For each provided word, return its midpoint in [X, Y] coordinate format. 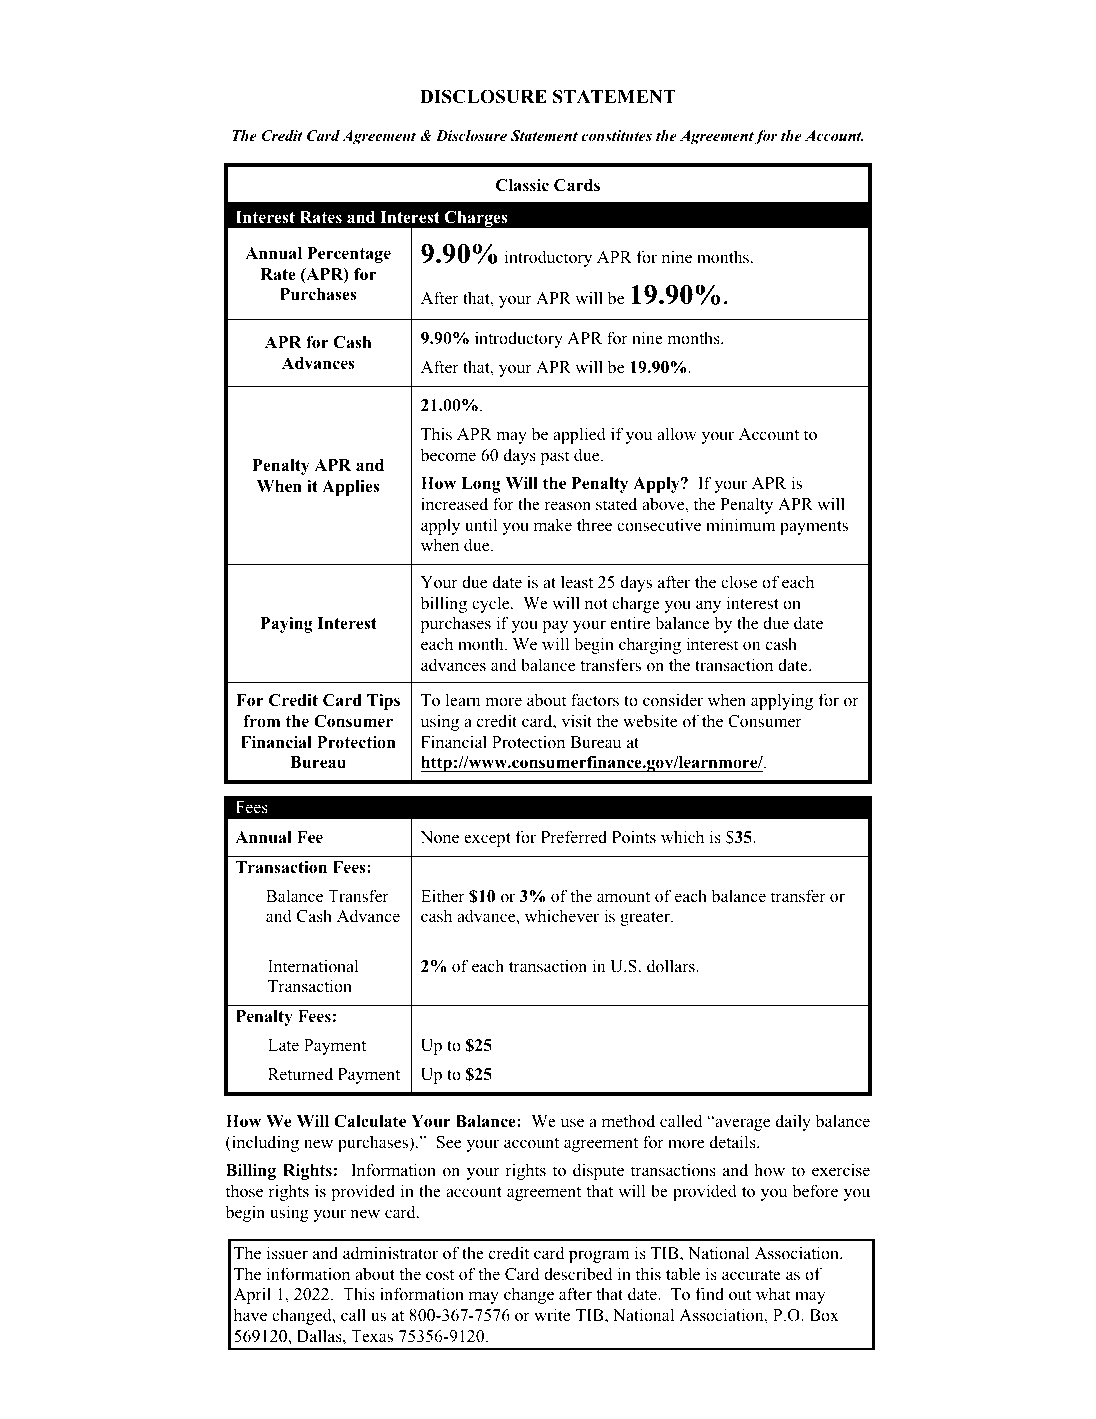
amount [623, 897]
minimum [741, 524]
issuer [287, 1253]
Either [443, 896]
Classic [522, 185]
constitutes [616, 135]
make [553, 525]
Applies [350, 488]
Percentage [349, 255]
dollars [672, 966]
